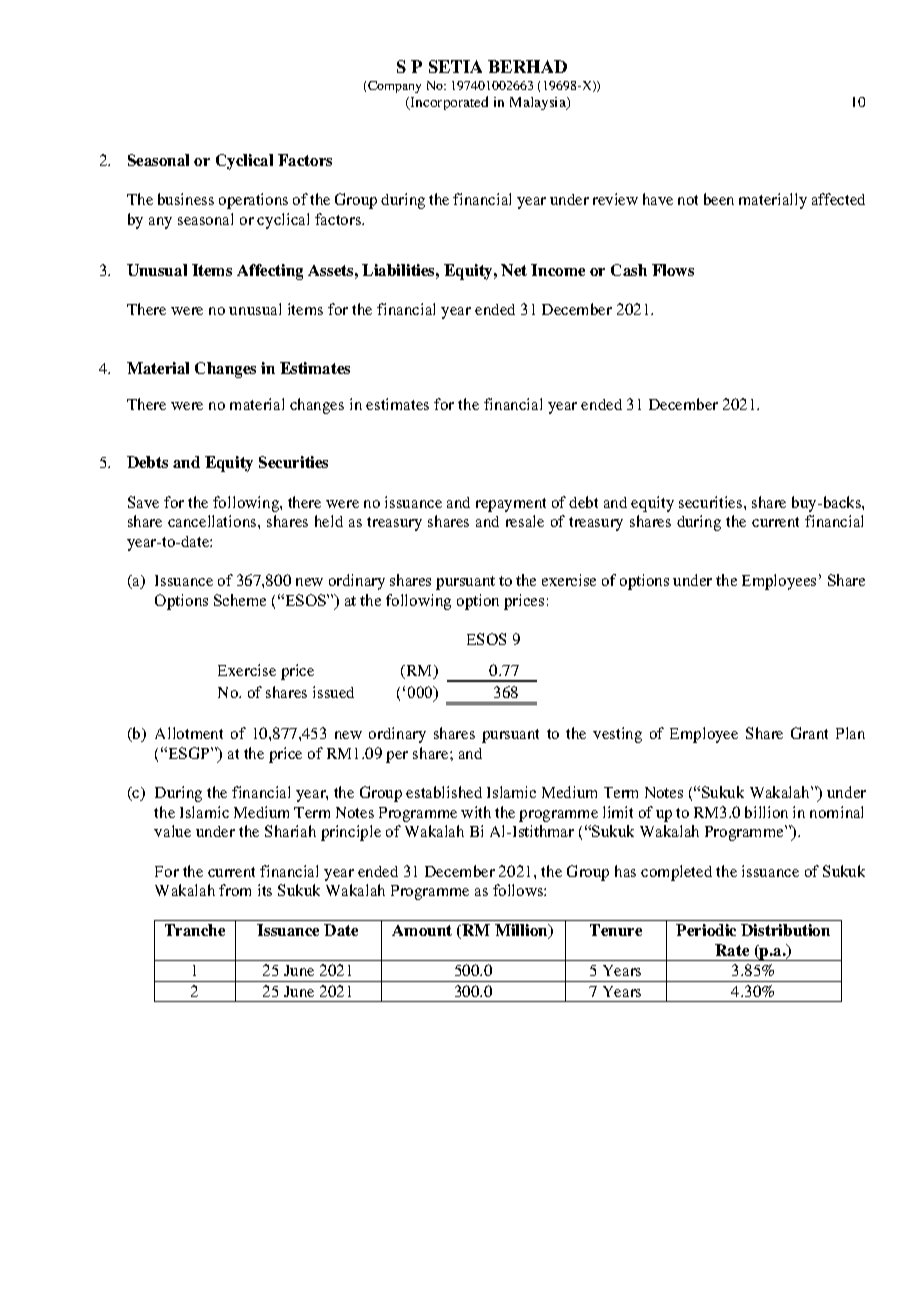 The image size is (924, 1307). I want to click on Distribution, so click(785, 930).
